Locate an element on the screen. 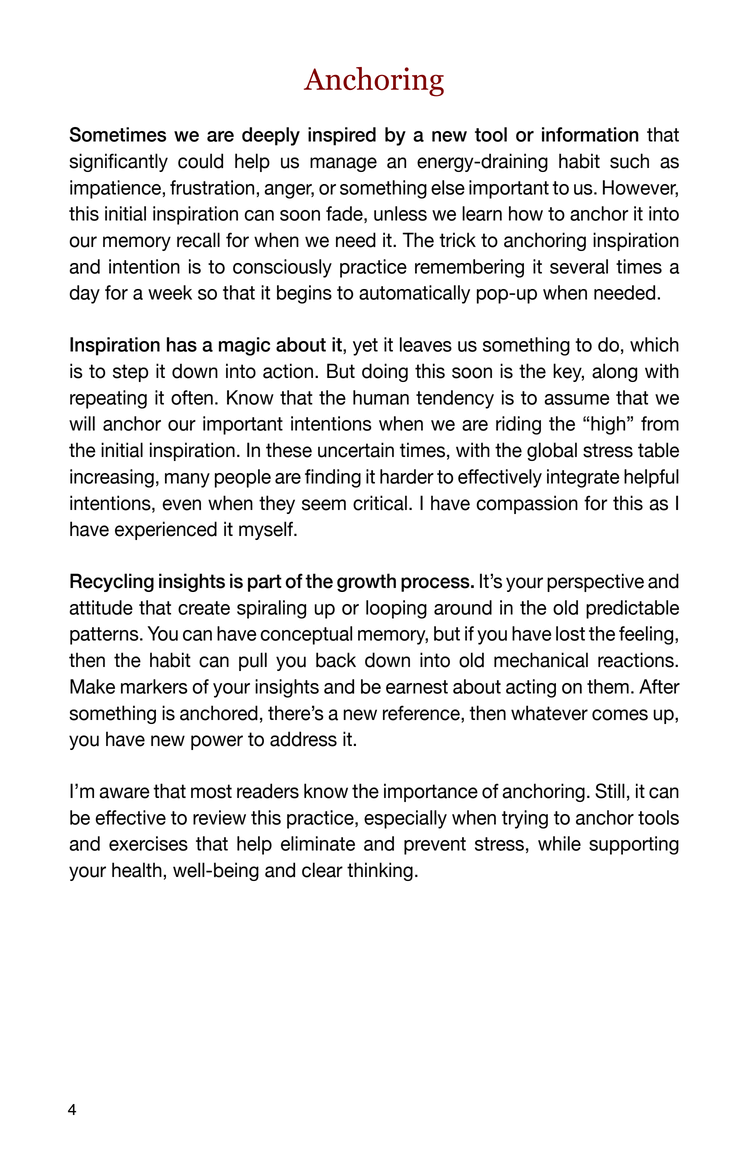 This screenshot has width=746, height=1153. manage is located at coordinates (343, 164).
